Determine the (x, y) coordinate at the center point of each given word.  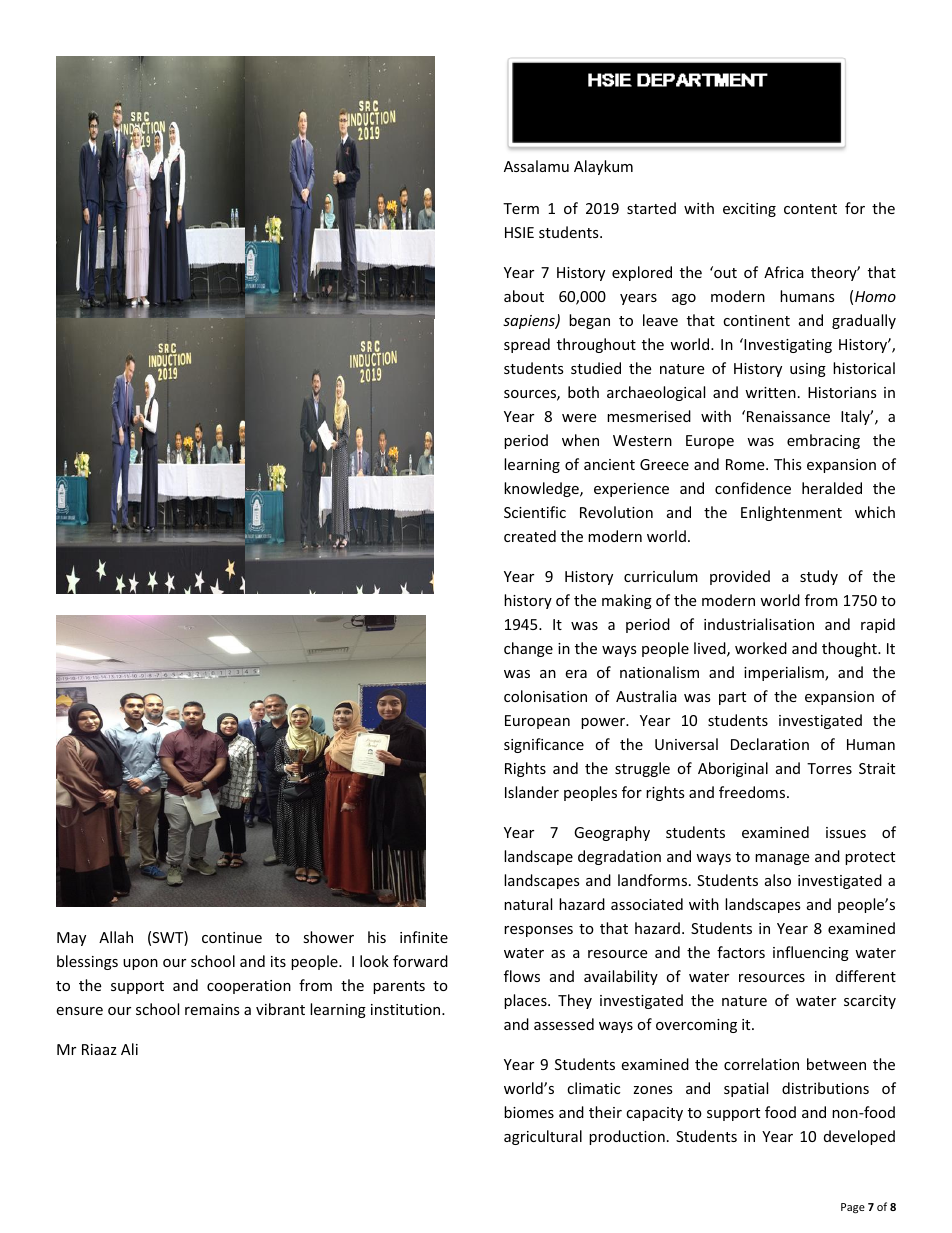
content (810, 209)
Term (521, 208)
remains (212, 1009)
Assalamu (536, 166)
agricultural (543, 1137)
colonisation (545, 696)
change (528, 649)
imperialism (785, 673)
